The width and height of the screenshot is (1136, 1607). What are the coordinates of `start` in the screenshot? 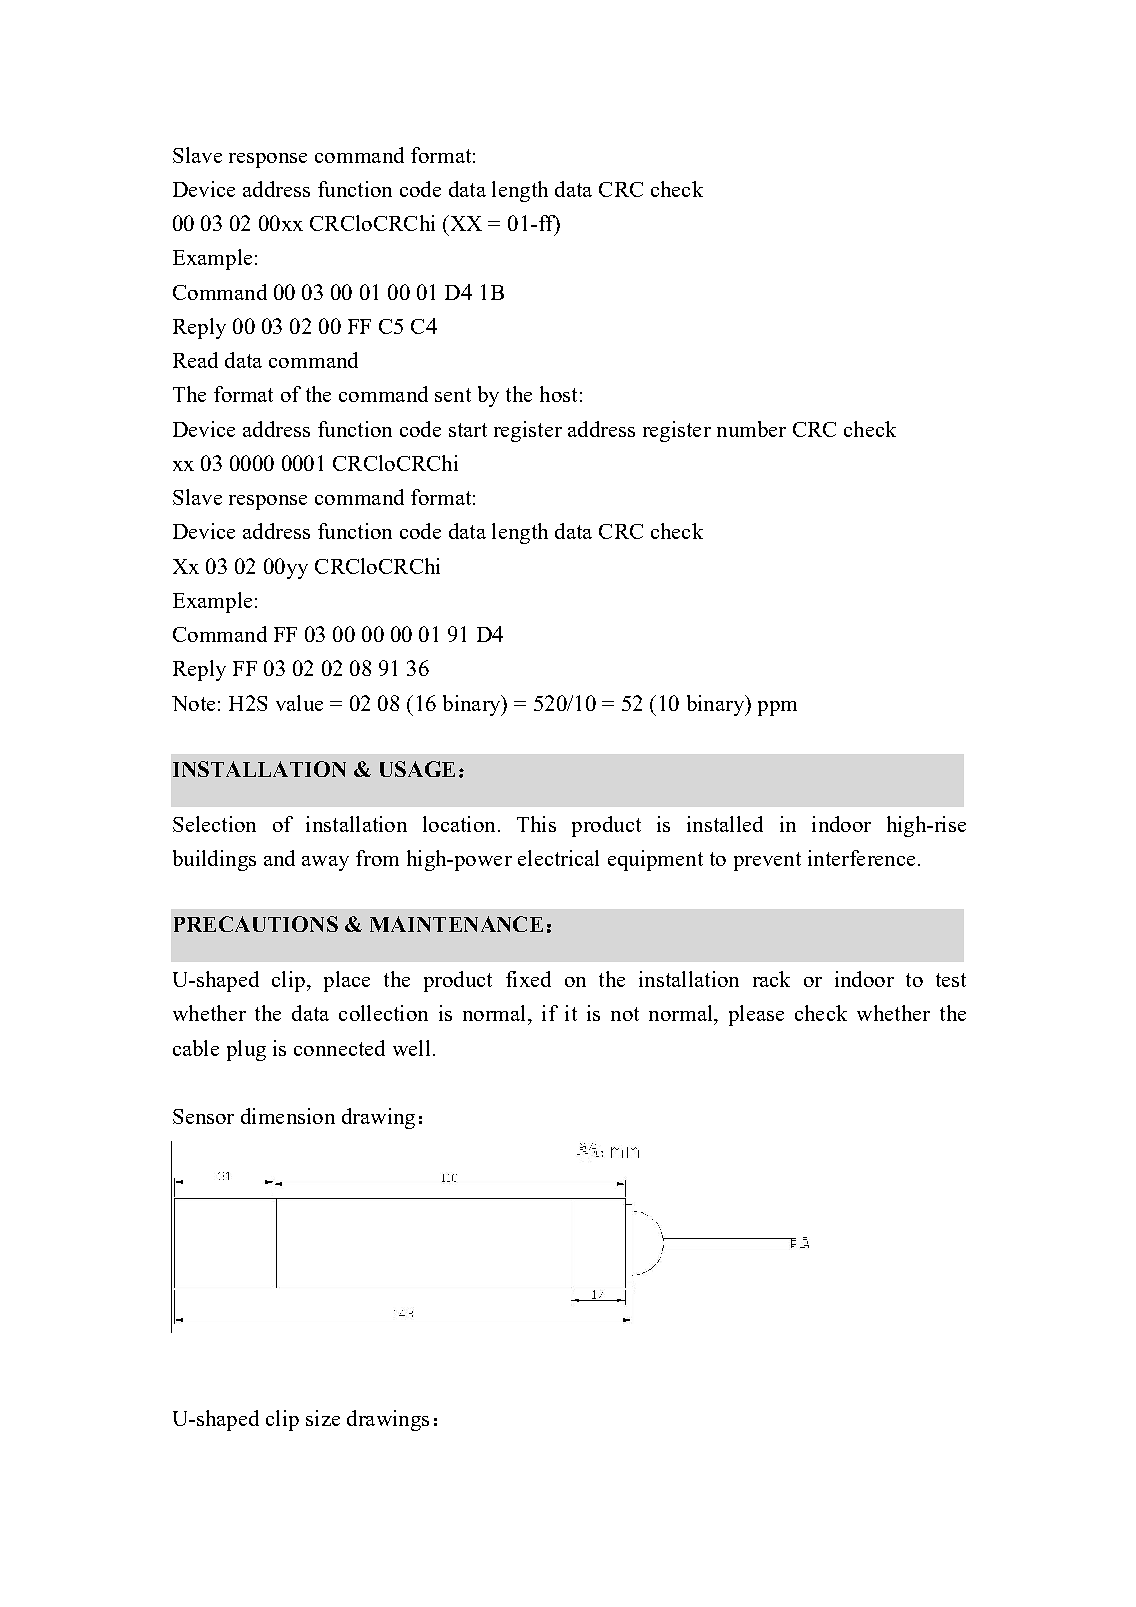 It's located at (468, 430).
